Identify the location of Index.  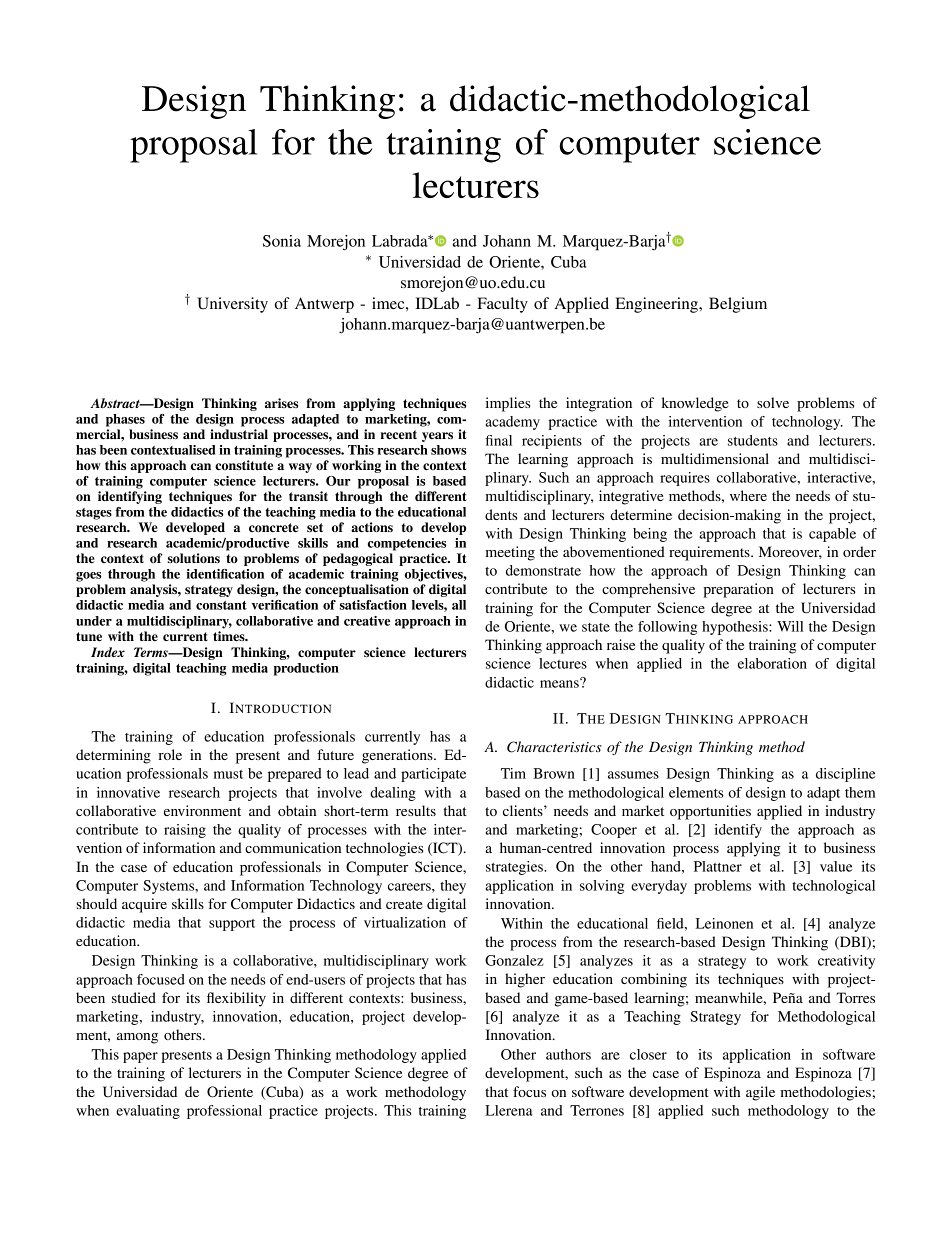
(108, 652).
